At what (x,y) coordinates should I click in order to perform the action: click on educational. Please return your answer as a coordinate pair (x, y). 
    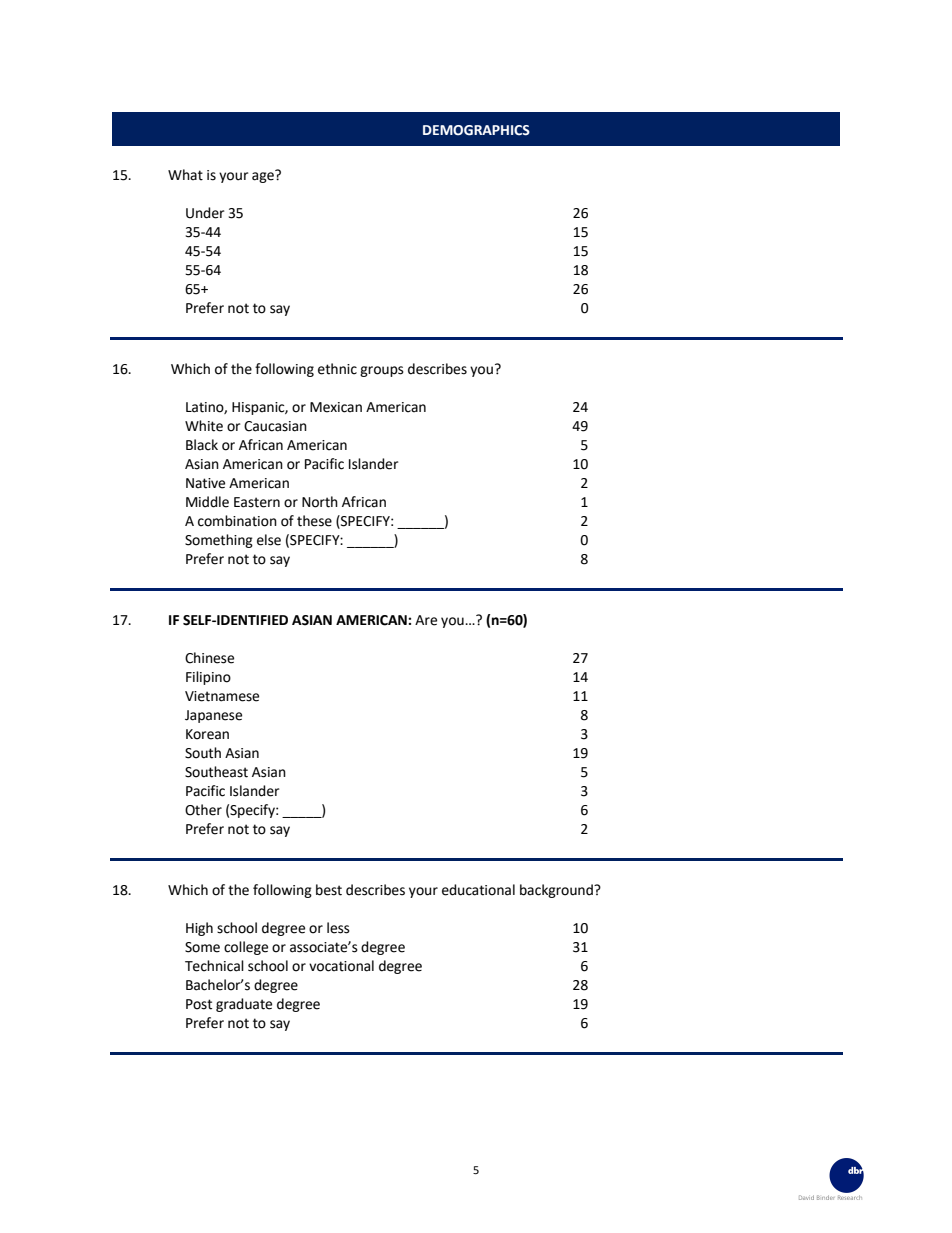
    Looking at the image, I should click on (478, 890).
